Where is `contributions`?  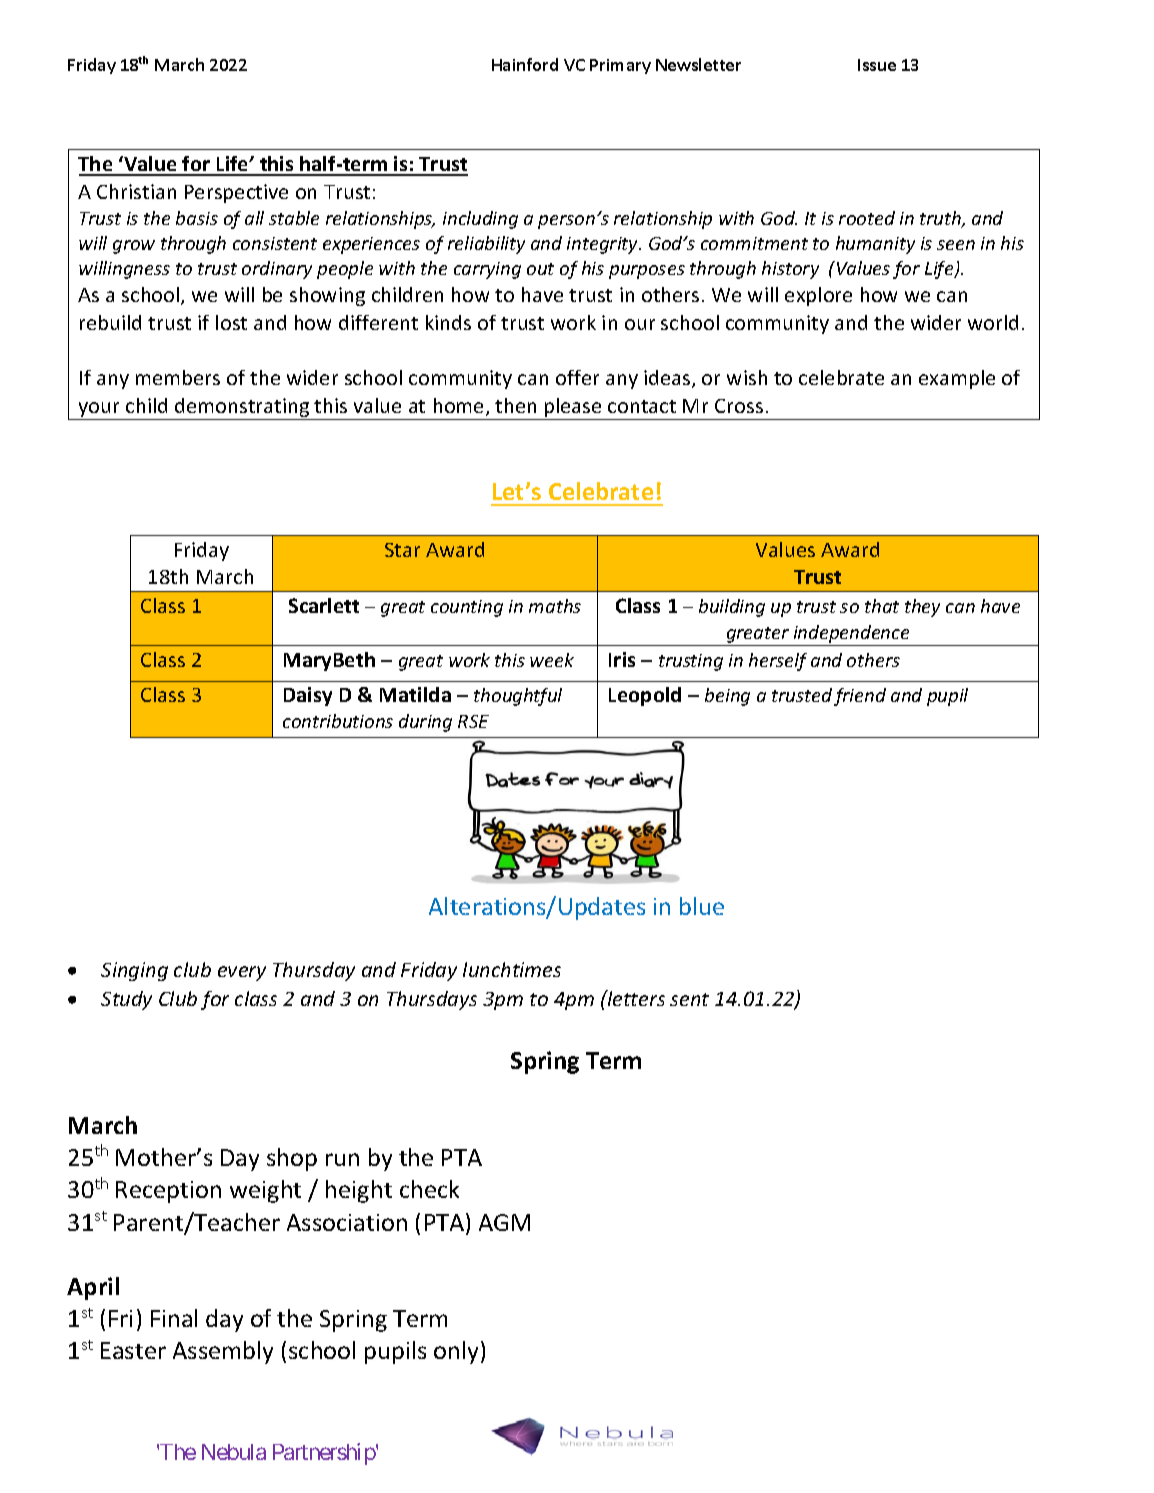 contributions is located at coordinates (338, 721).
